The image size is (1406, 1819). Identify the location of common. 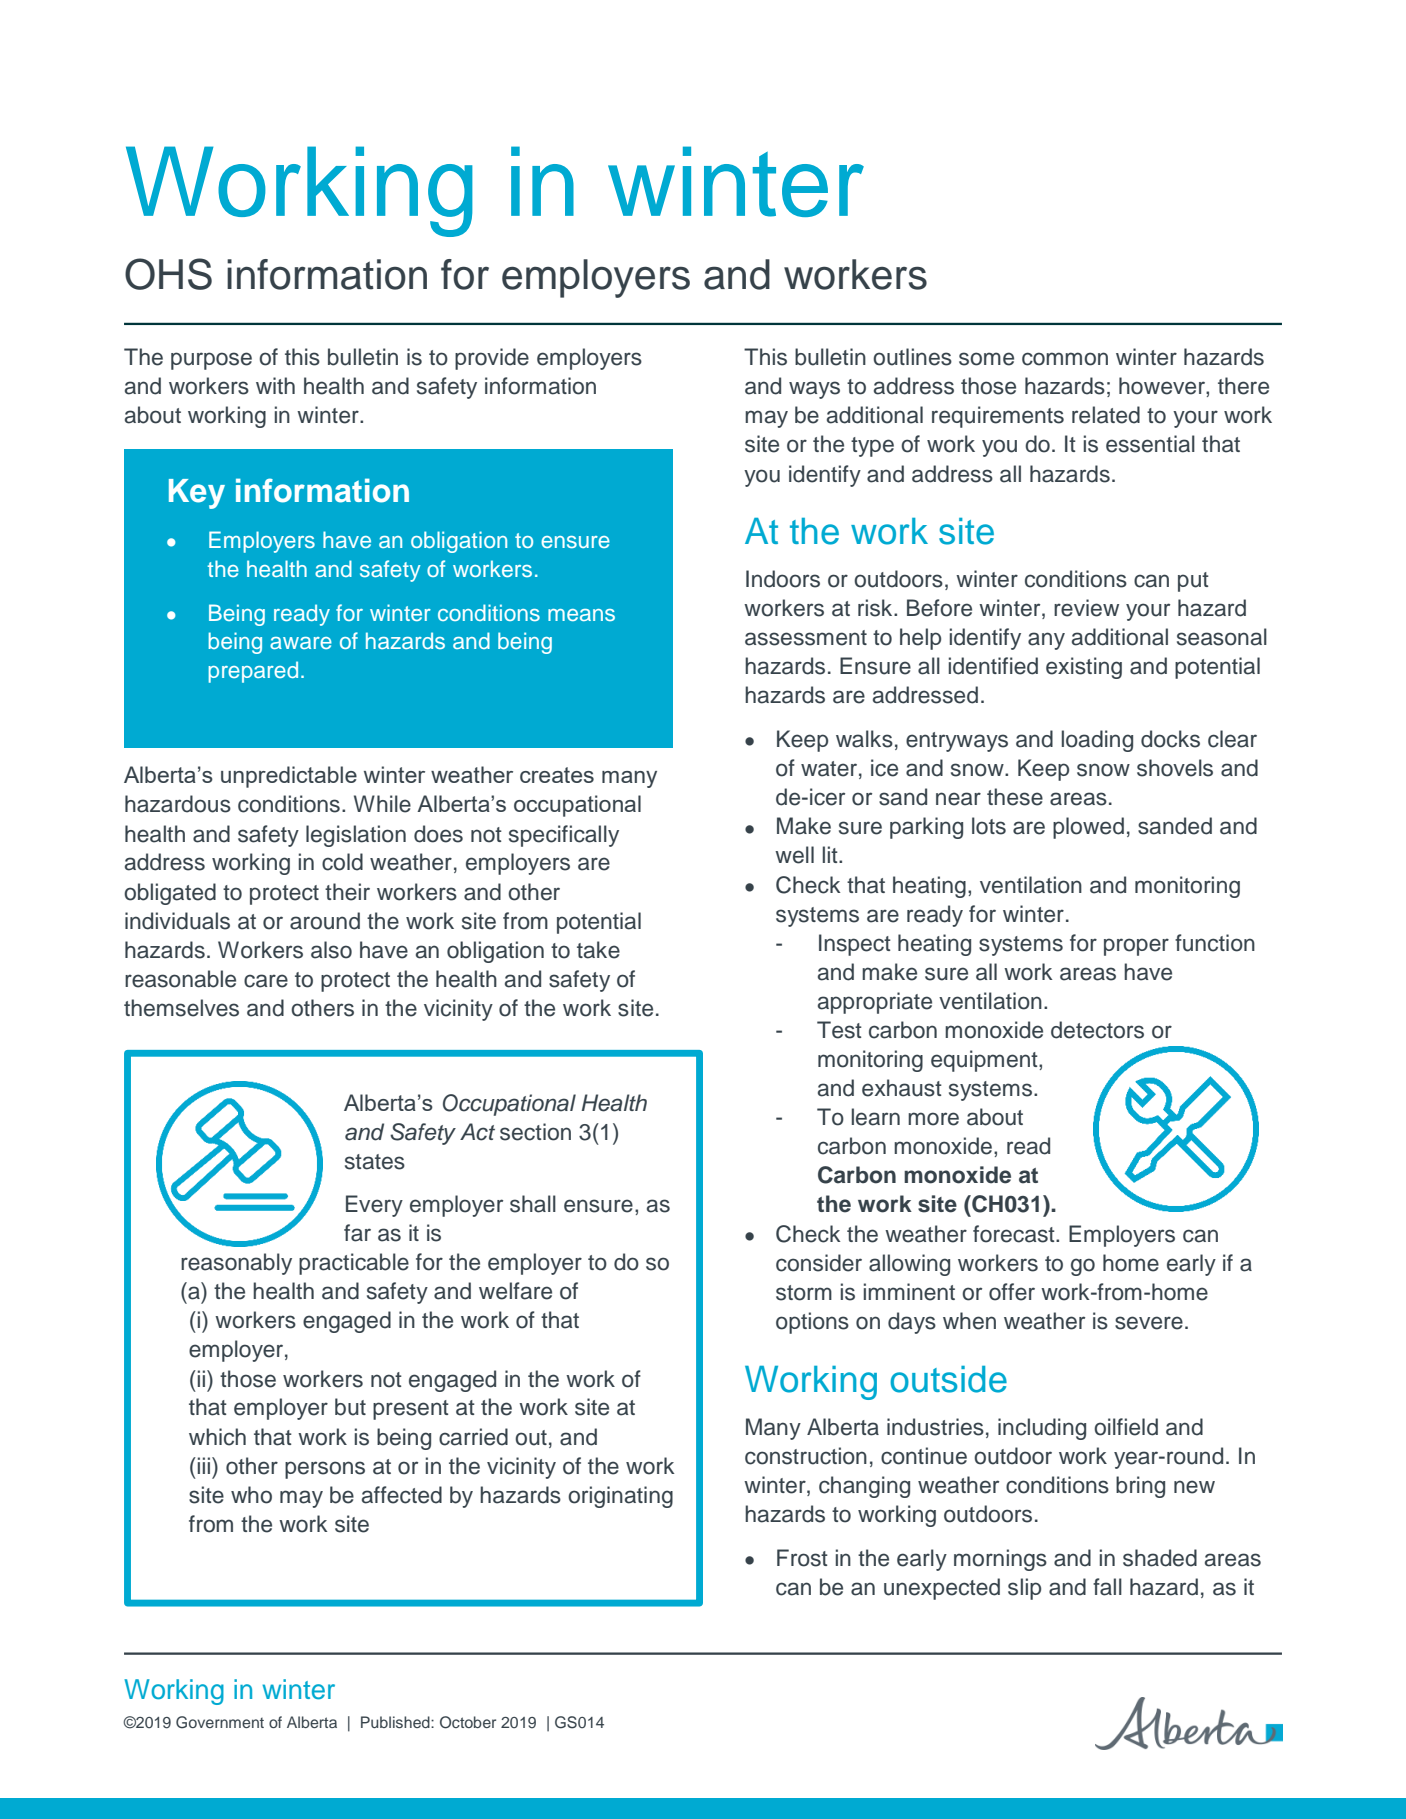
(1065, 359).
